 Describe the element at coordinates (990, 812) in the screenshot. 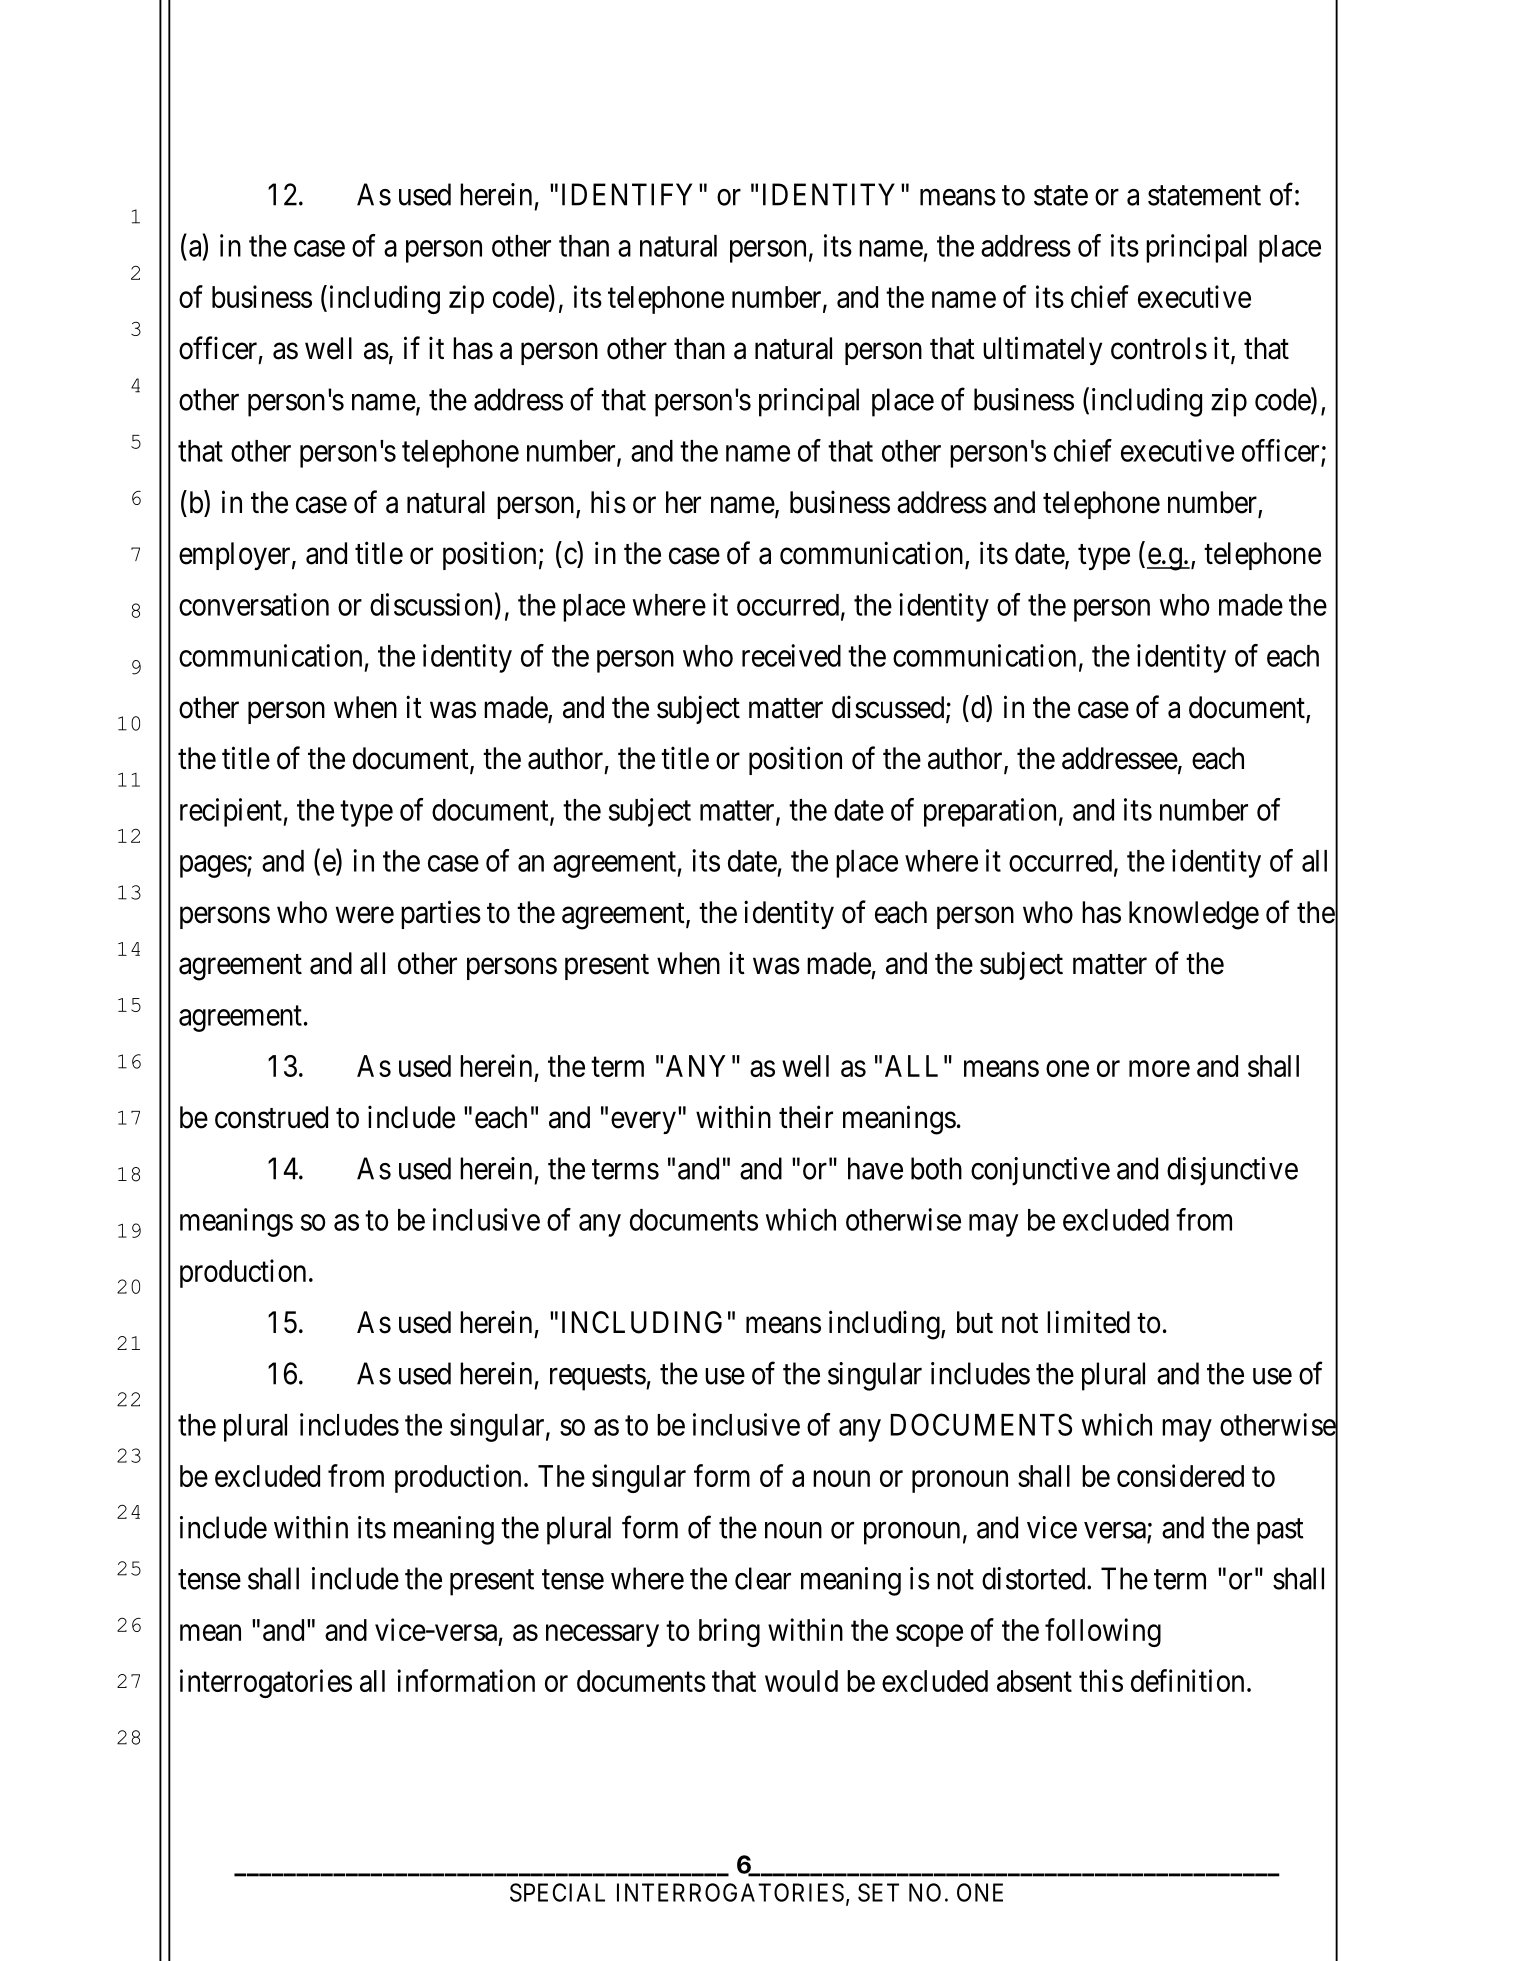

I see `preparation` at that location.
